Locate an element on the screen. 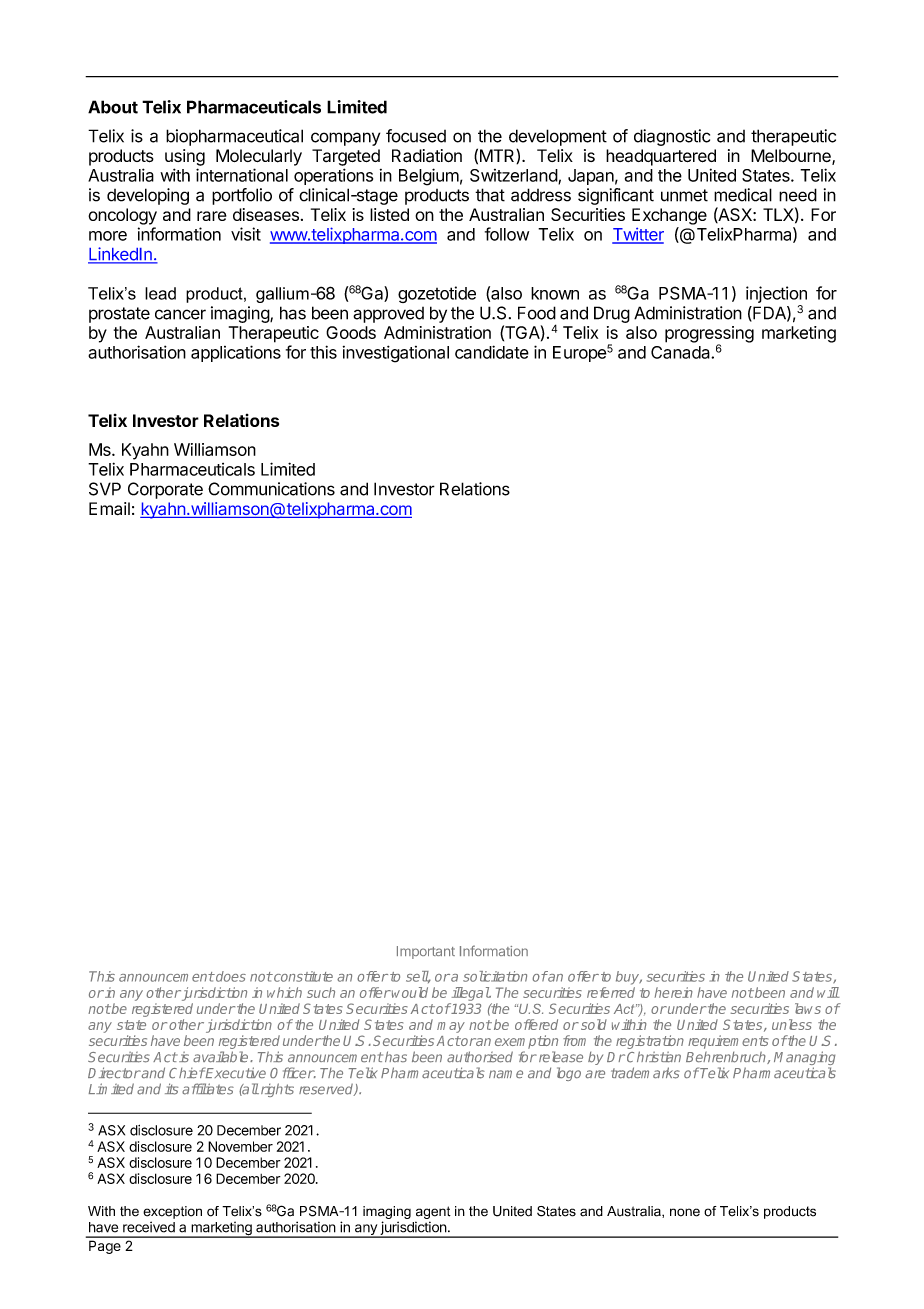 This screenshot has height=1309, width=924. progressing is located at coordinates (709, 335).
